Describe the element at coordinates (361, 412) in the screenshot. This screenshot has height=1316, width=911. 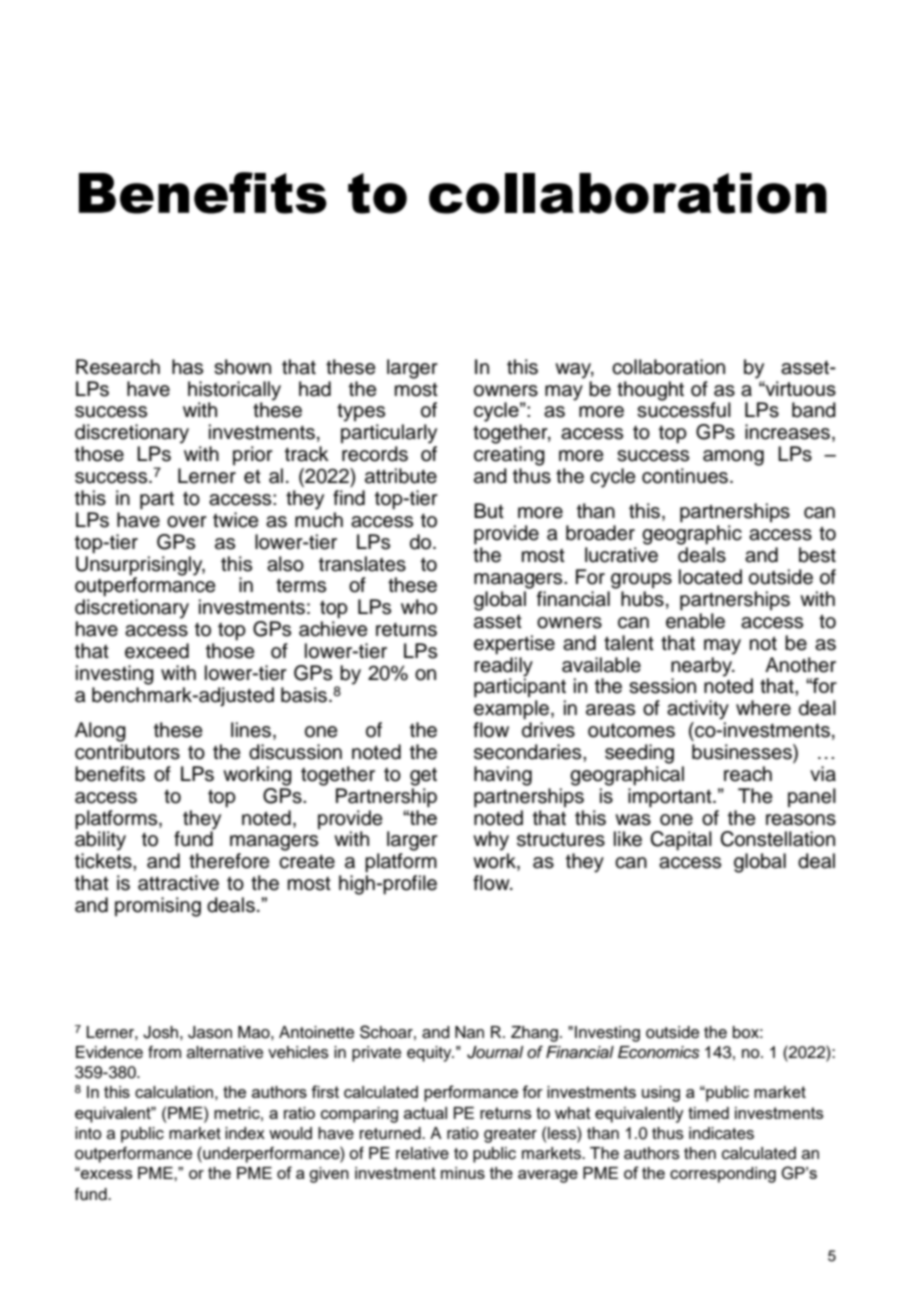
I see `types` at that location.
